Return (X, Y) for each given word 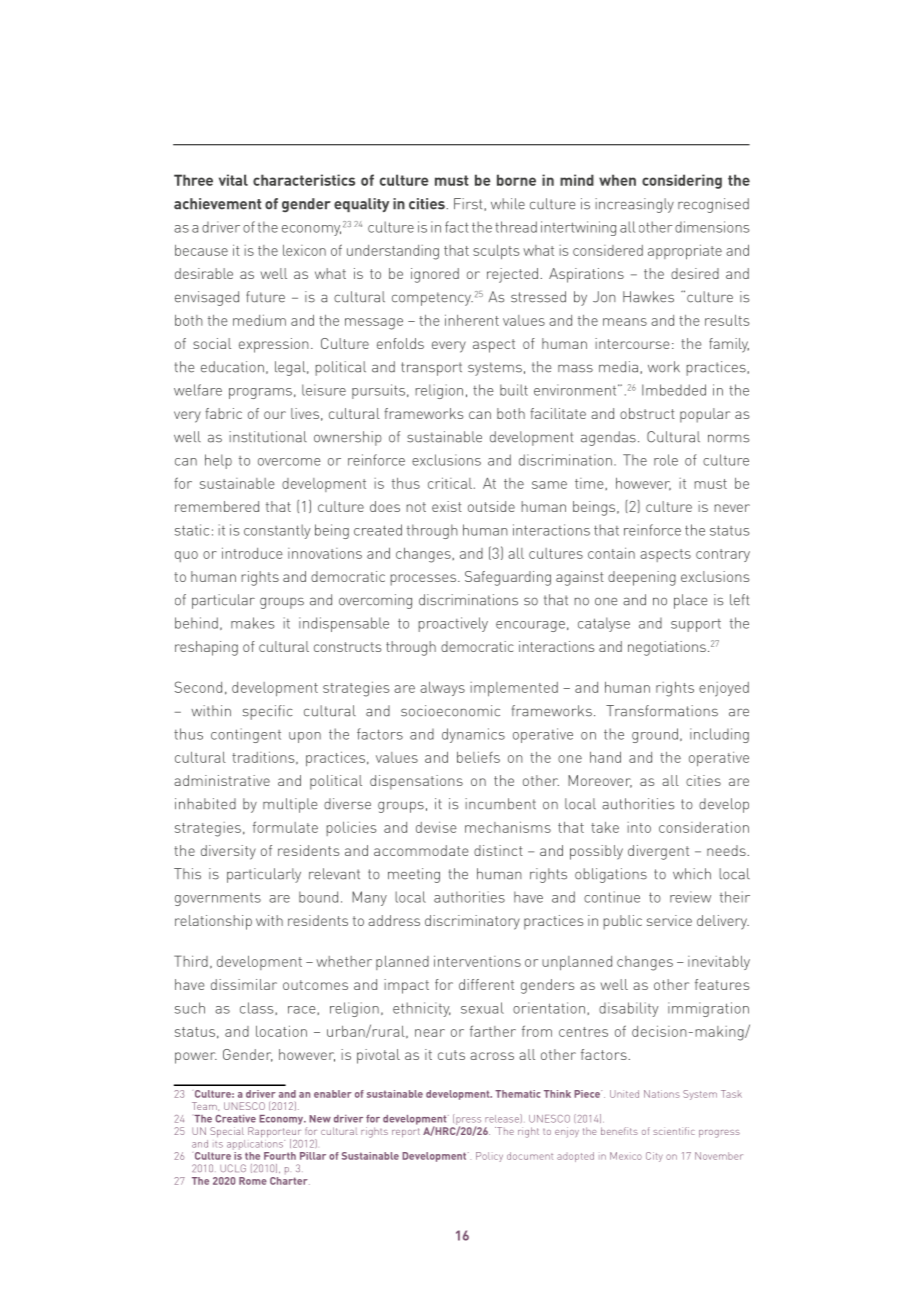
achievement (218, 204)
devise (436, 827)
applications (256, 1145)
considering (682, 181)
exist (447, 506)
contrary (723, 555)
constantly (277, 531)
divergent (658, 852)
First (469, 204)
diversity (228, 852)
